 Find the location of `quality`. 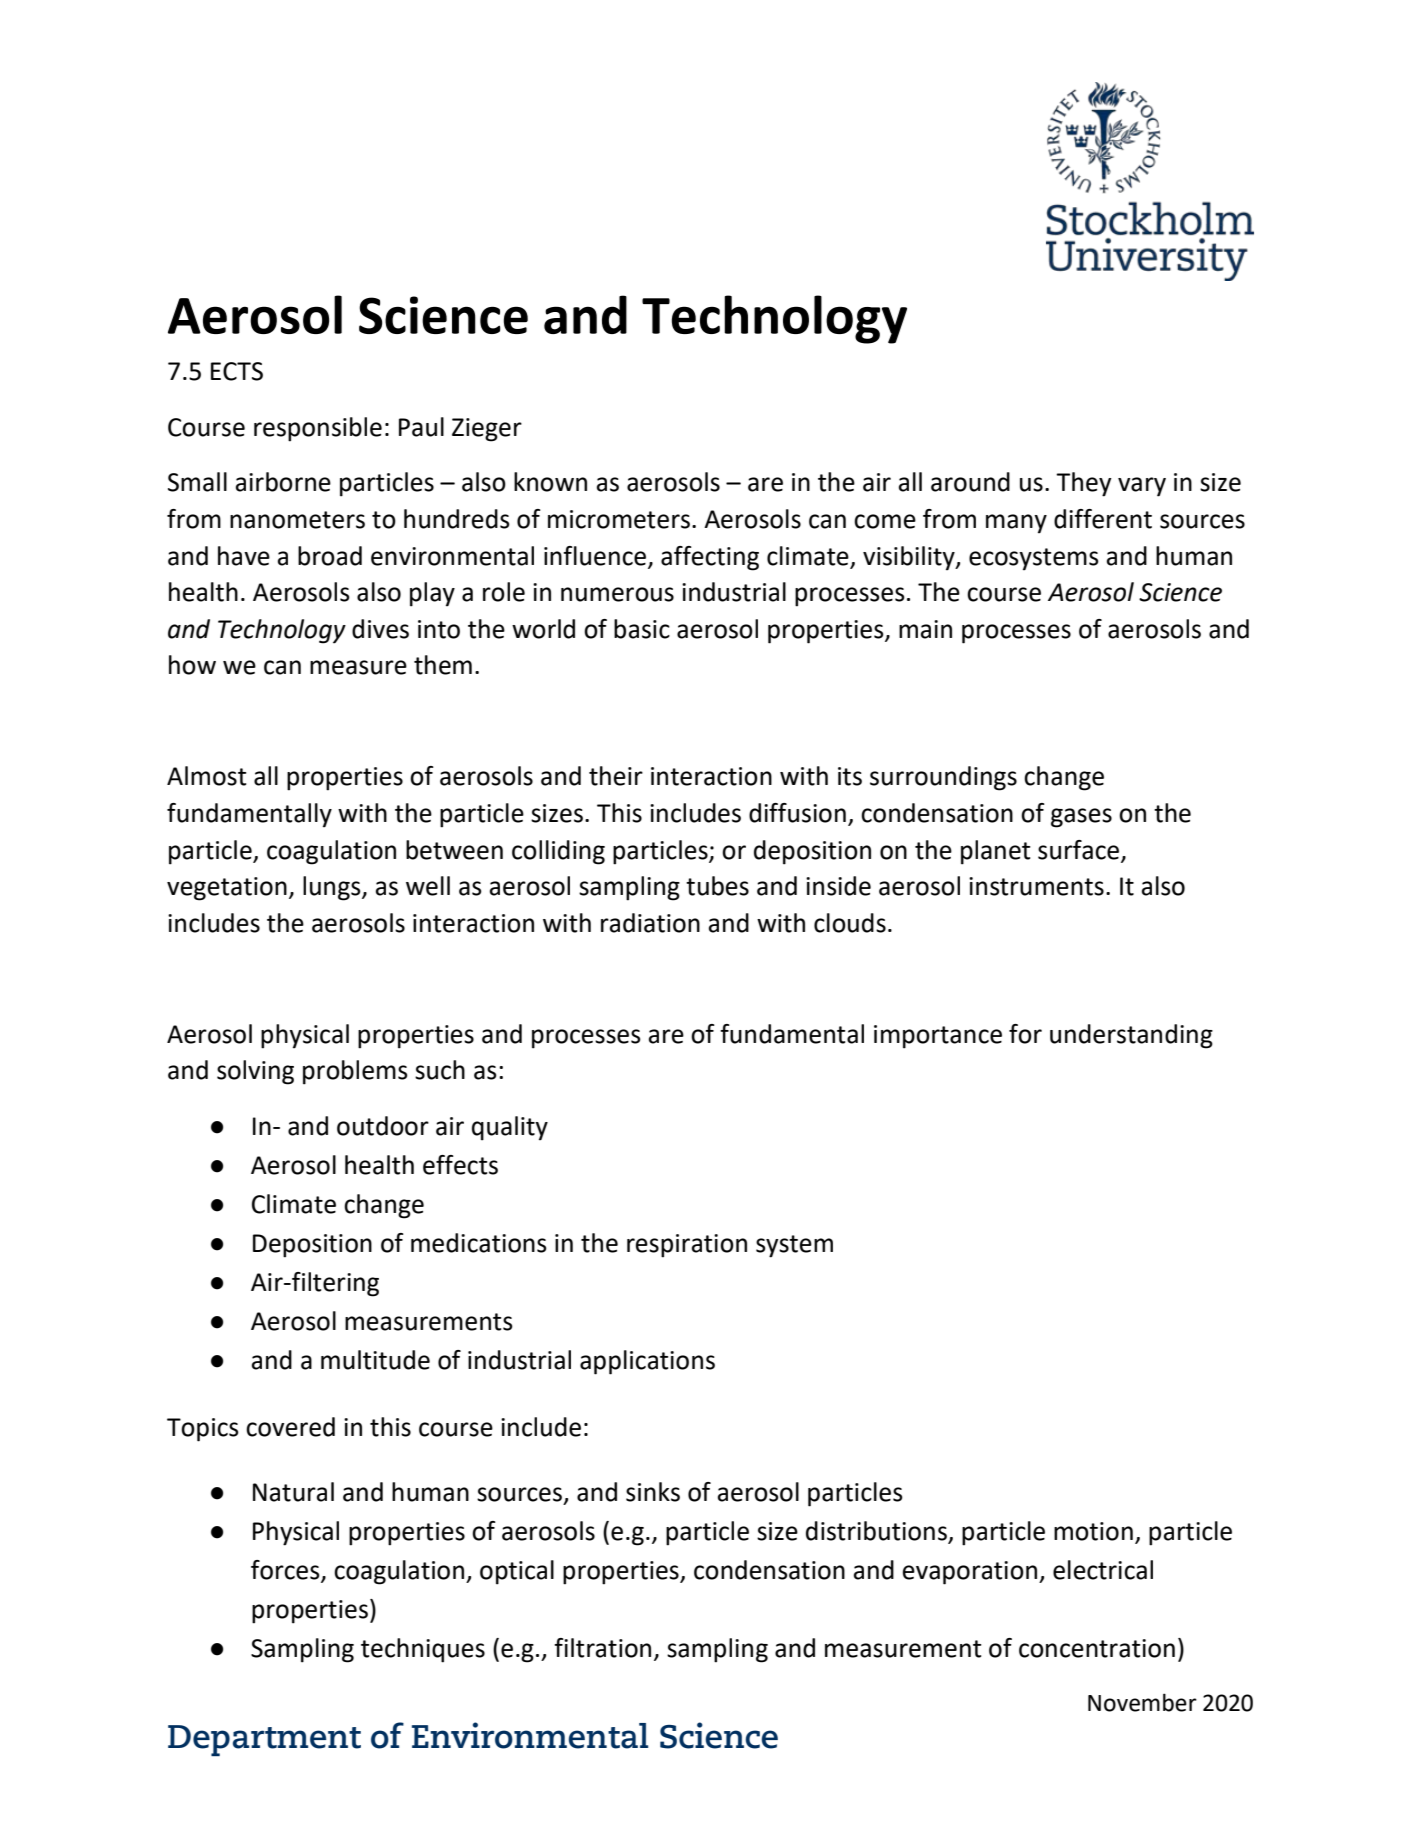

quality is located at coordinates (510, 1128).
